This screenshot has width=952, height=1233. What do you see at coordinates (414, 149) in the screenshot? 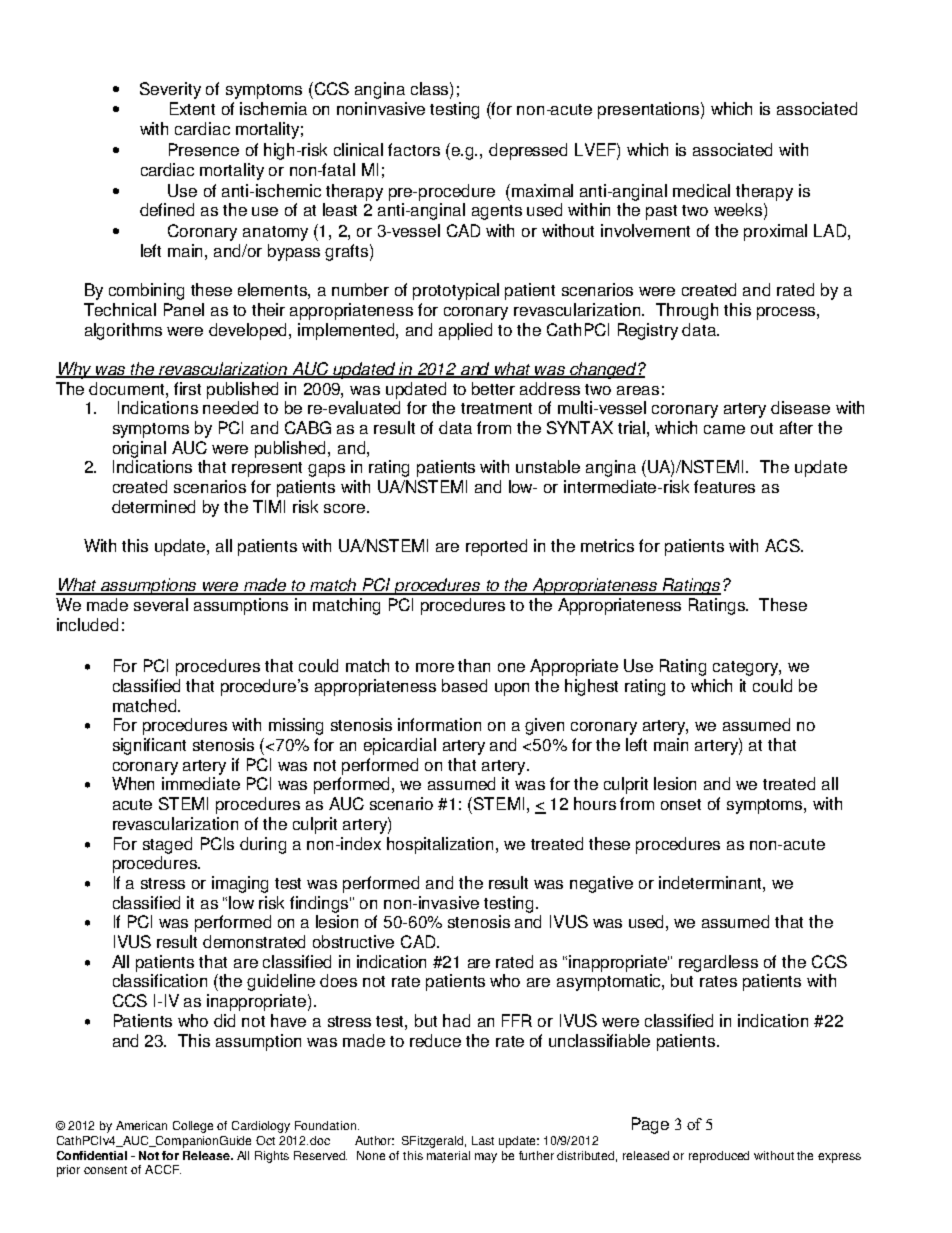
I see `factors` at bounding box center [414, 149].
